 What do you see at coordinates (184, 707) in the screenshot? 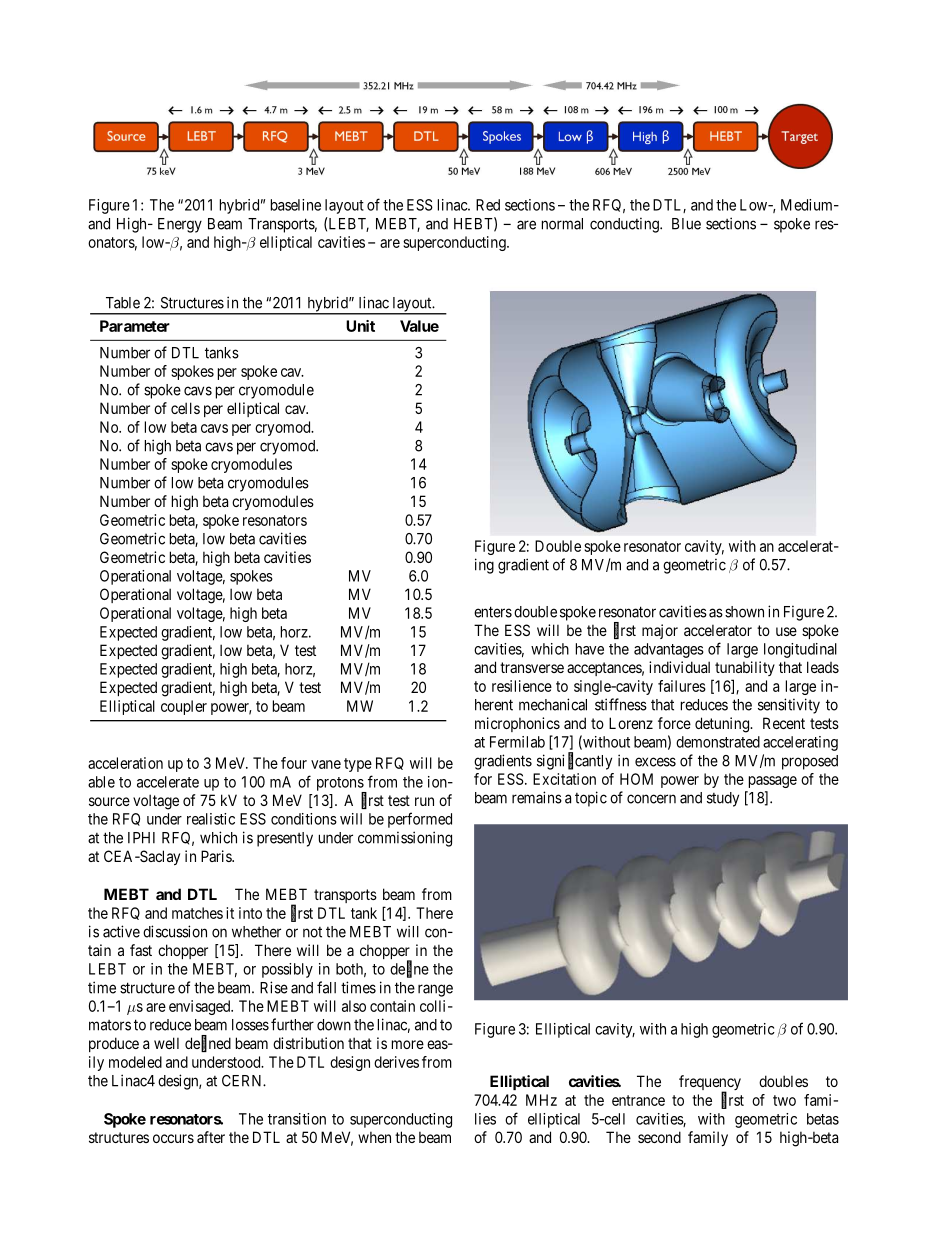
I see `coupler` at bounding box center [184, 707].
